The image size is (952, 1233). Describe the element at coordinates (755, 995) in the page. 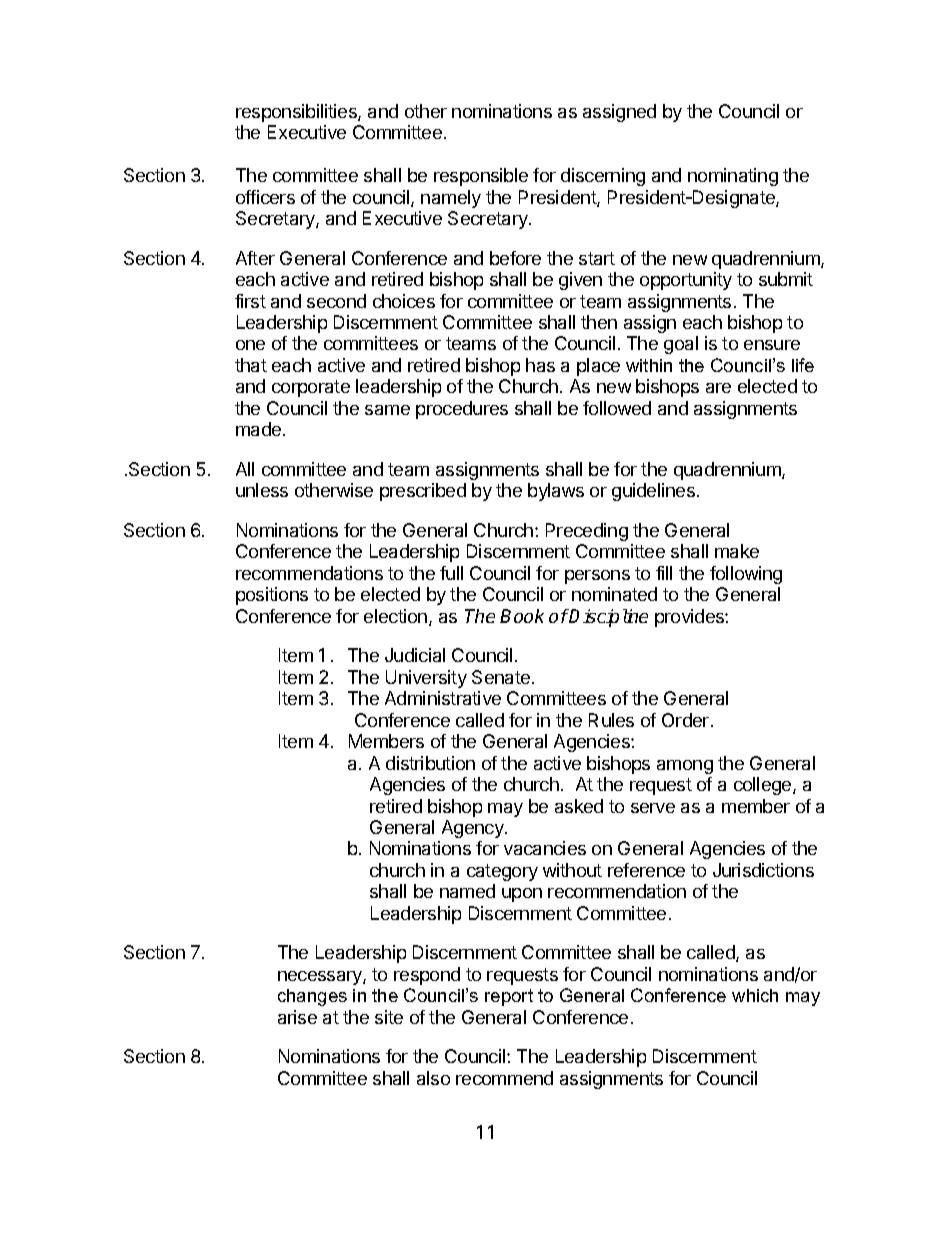

I see `which` at that location.
